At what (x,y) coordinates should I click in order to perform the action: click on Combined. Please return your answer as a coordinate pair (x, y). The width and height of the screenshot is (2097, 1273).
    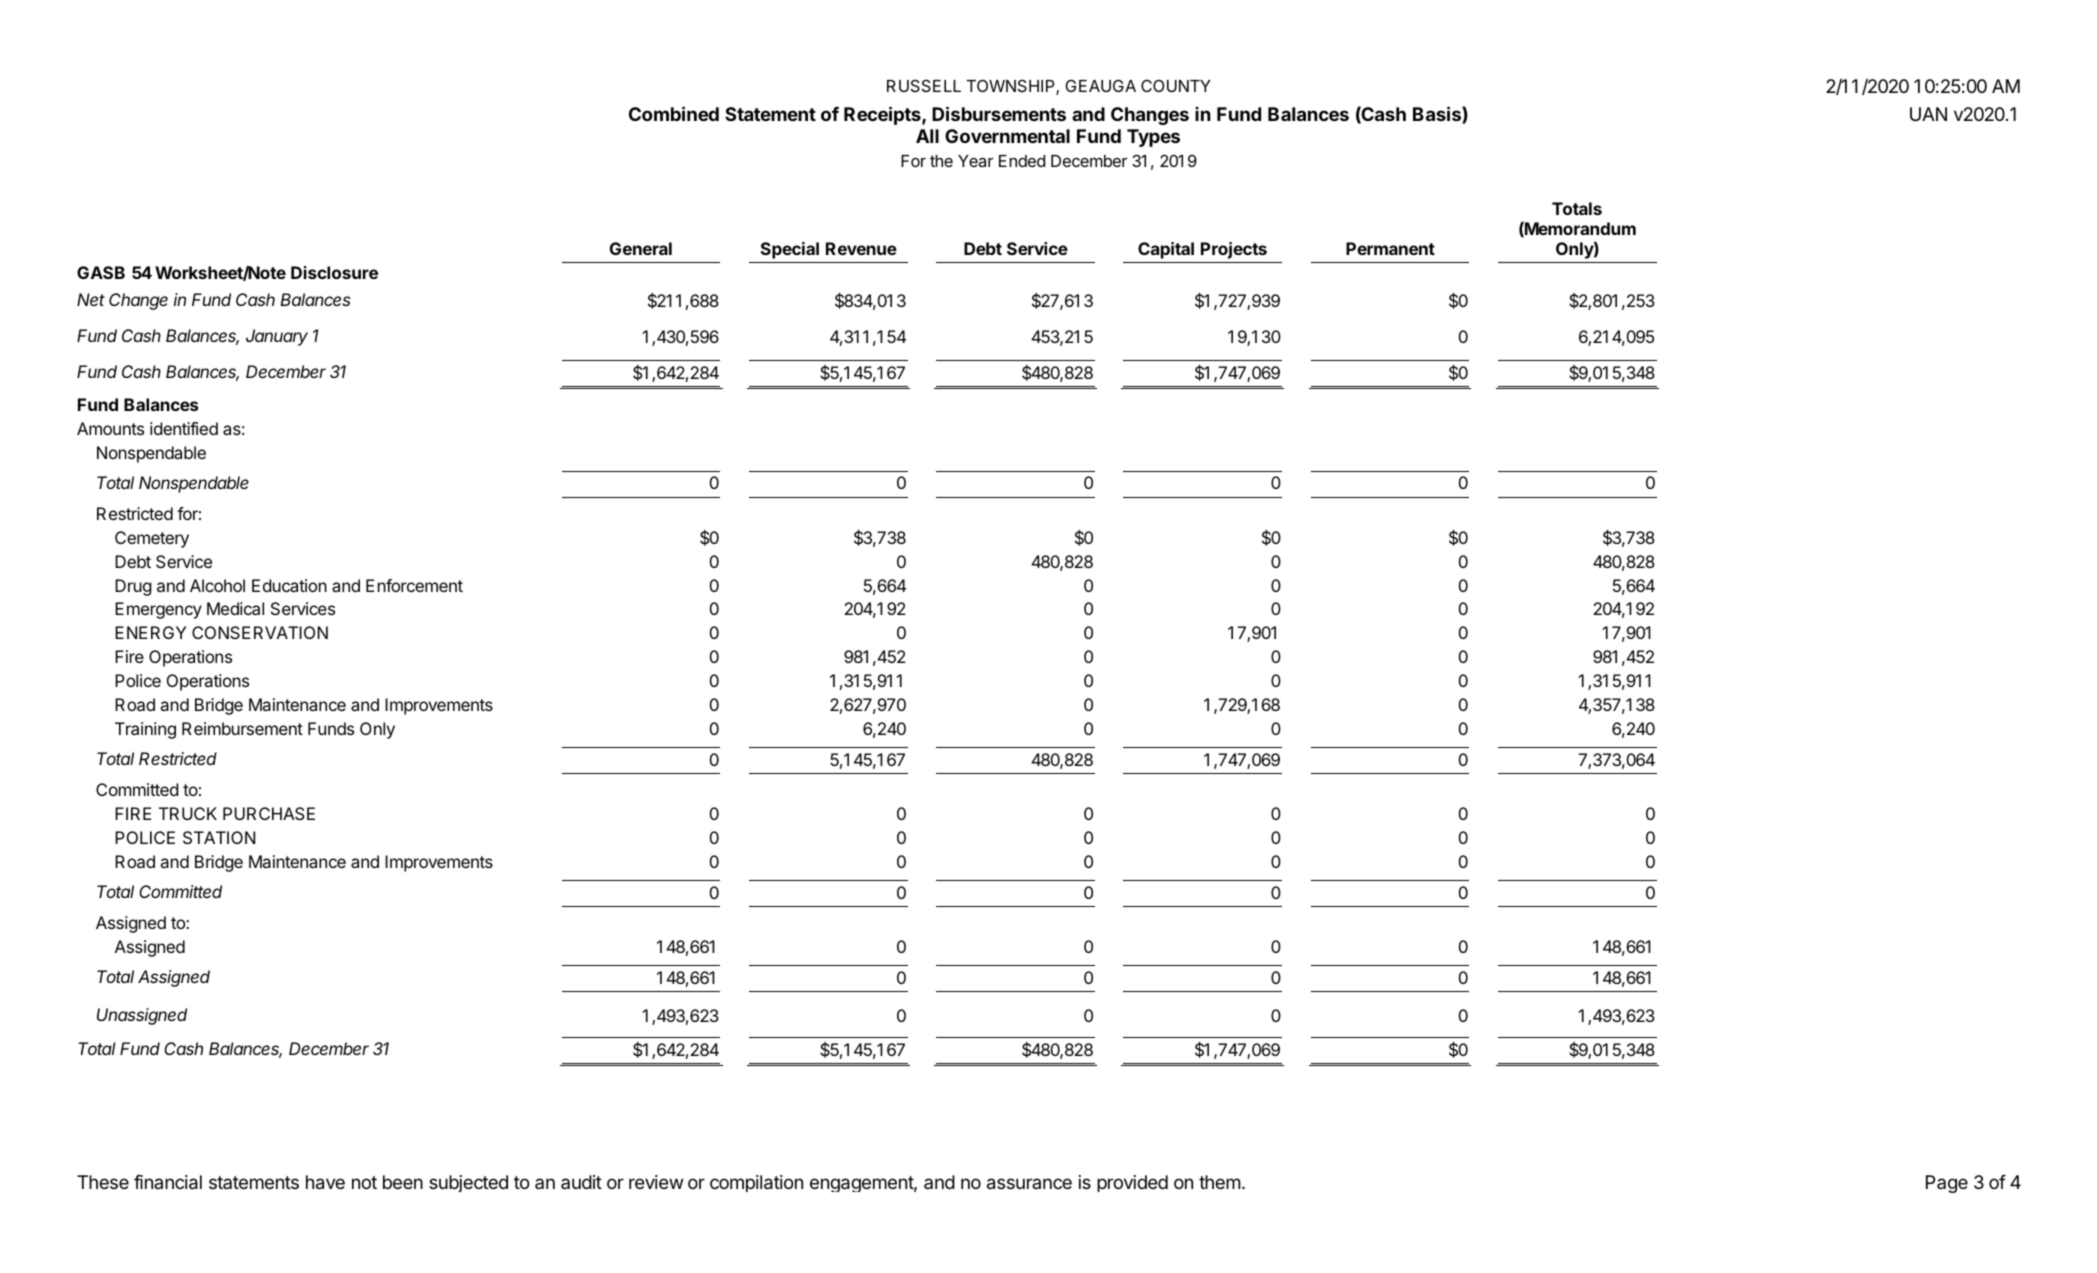
    Looking at the image, I should click on (674, 113).
